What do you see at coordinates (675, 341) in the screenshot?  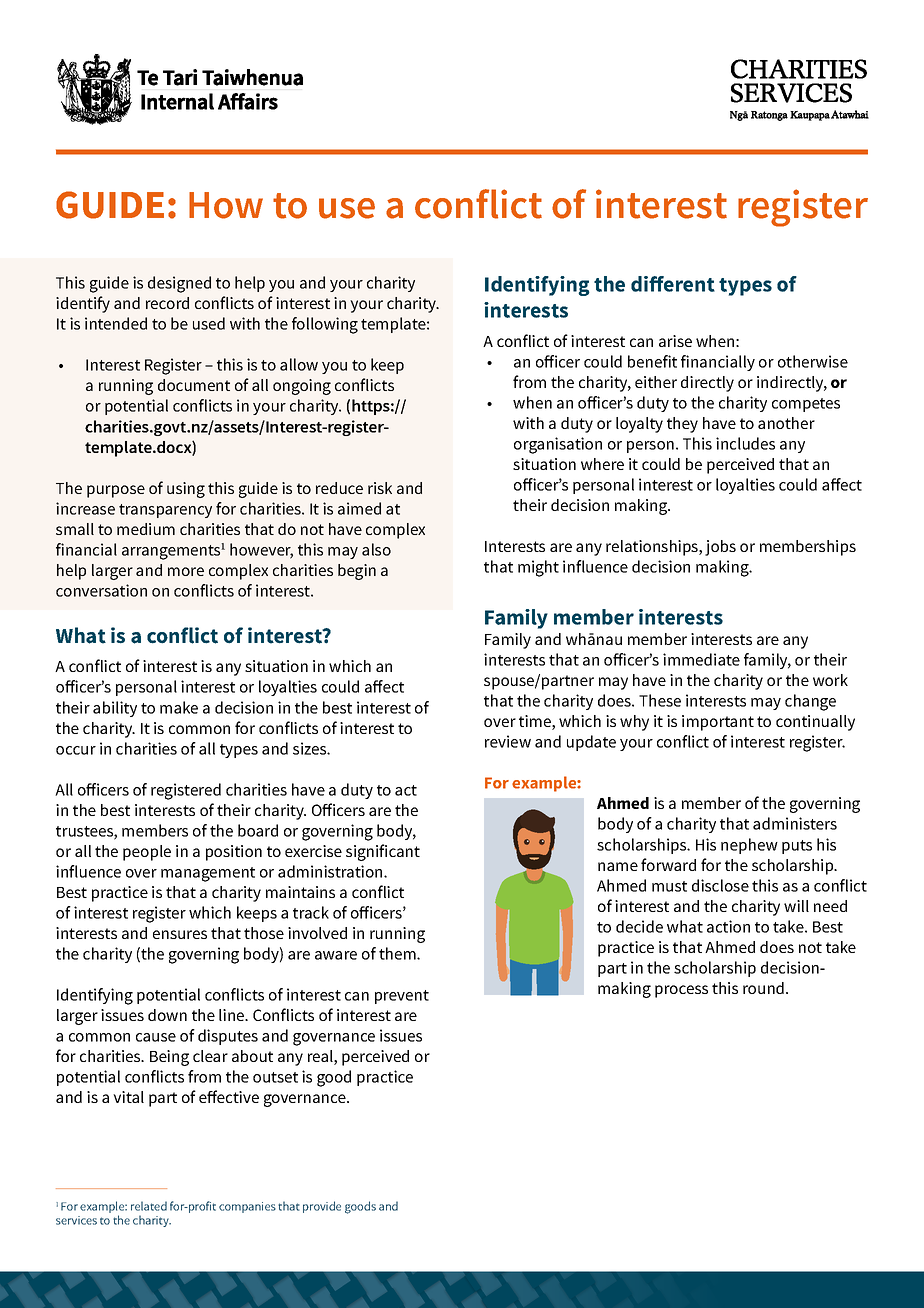 I see `arise` at bounding box center [675, 341].
